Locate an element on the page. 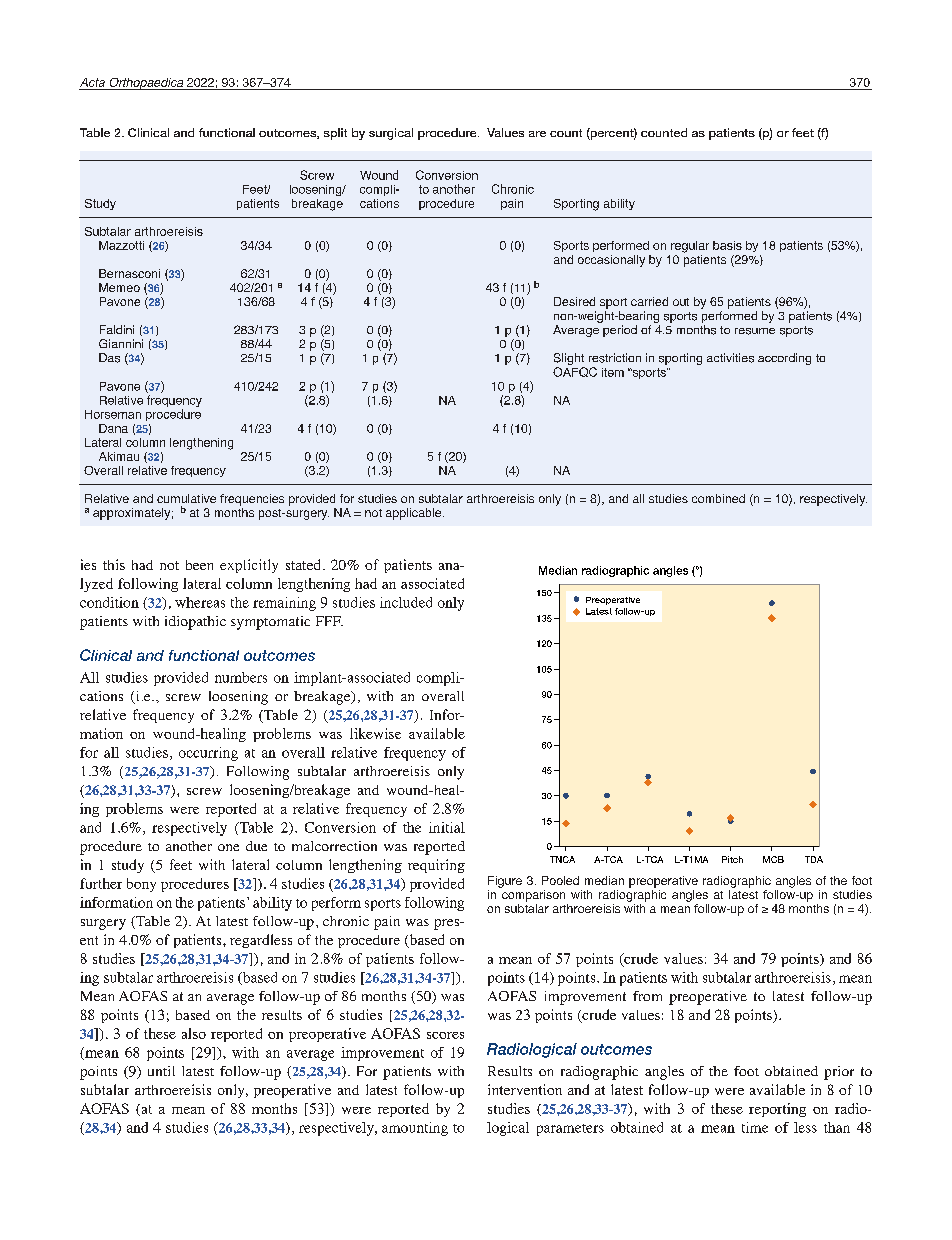  Pitch is located at coordinates (732, 859).
